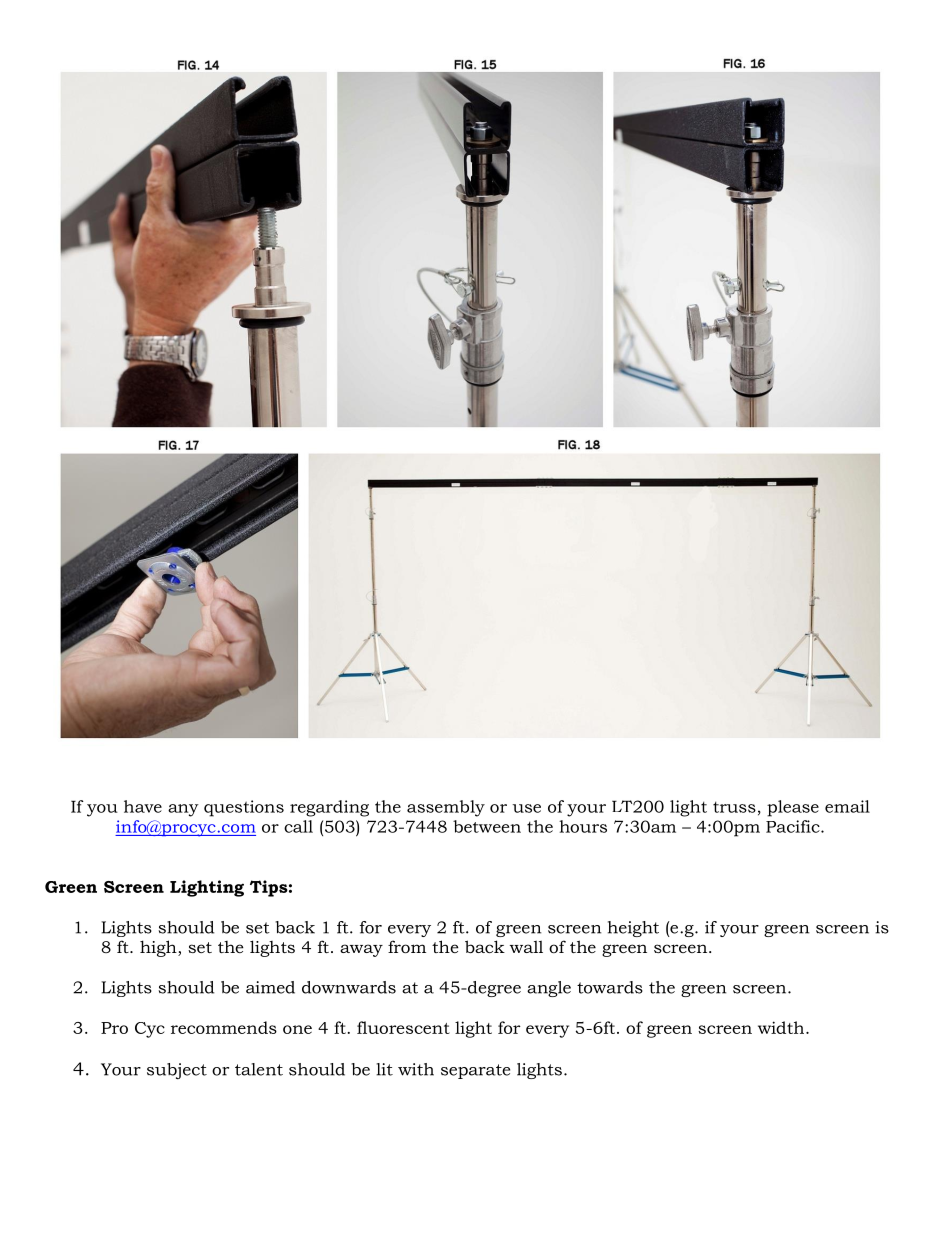  Describe the element at coordinates (244, 808) in the image. I see `questions` at that location.
